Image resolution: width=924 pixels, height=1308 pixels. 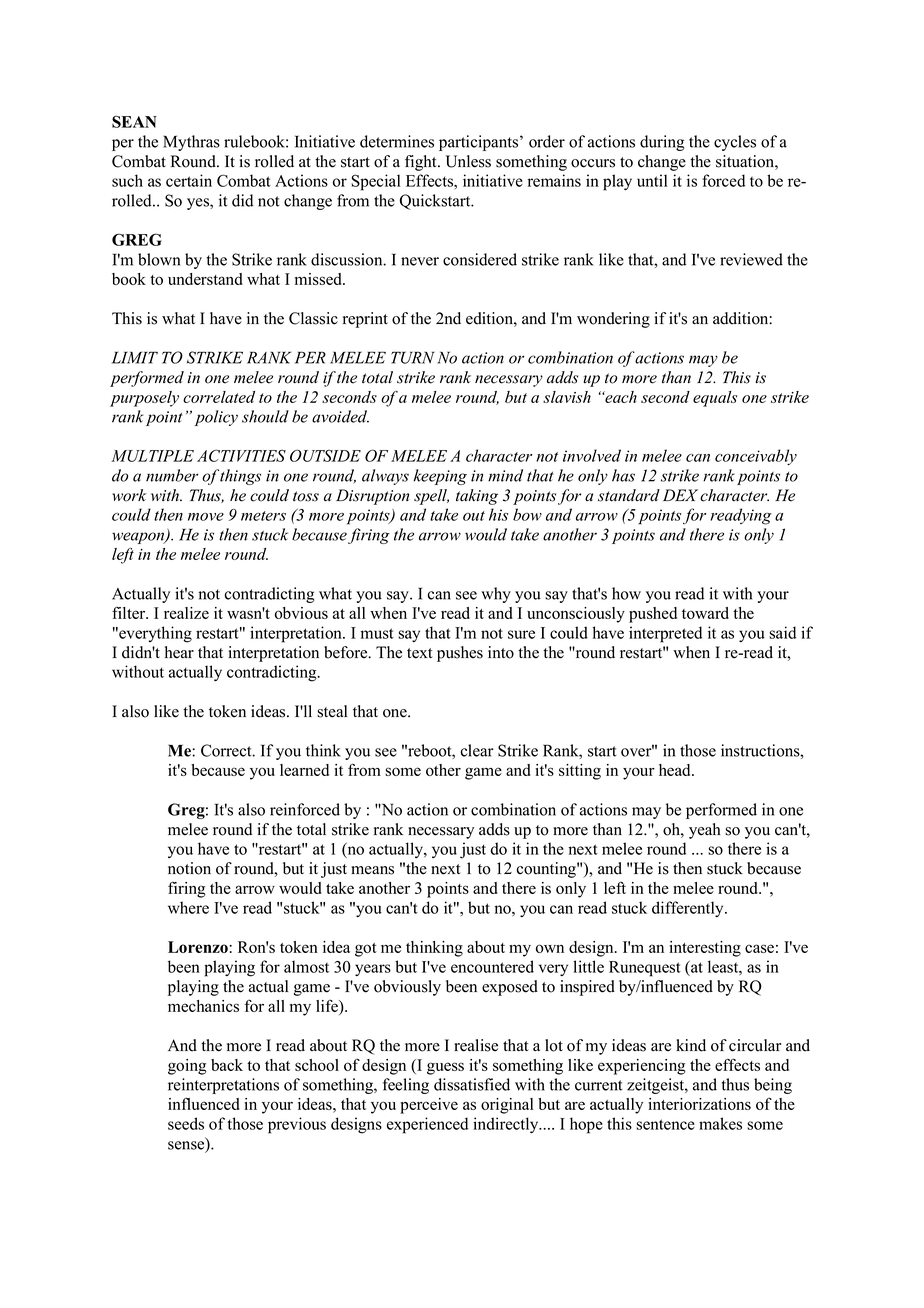 I want to click on toward, so click(x=705, y=613).
